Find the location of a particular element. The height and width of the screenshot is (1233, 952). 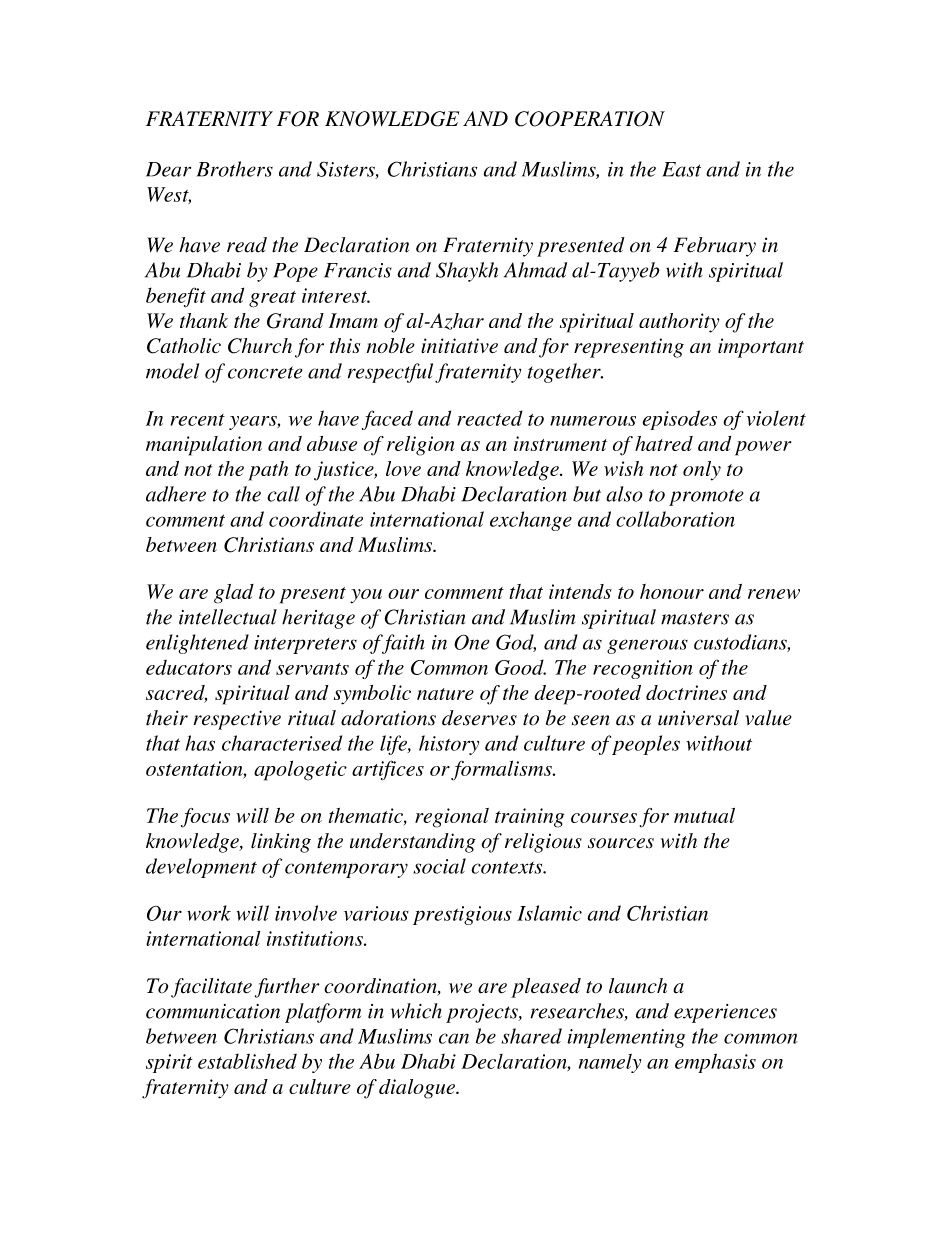

Brothers is located at coordinates (235, 169).
